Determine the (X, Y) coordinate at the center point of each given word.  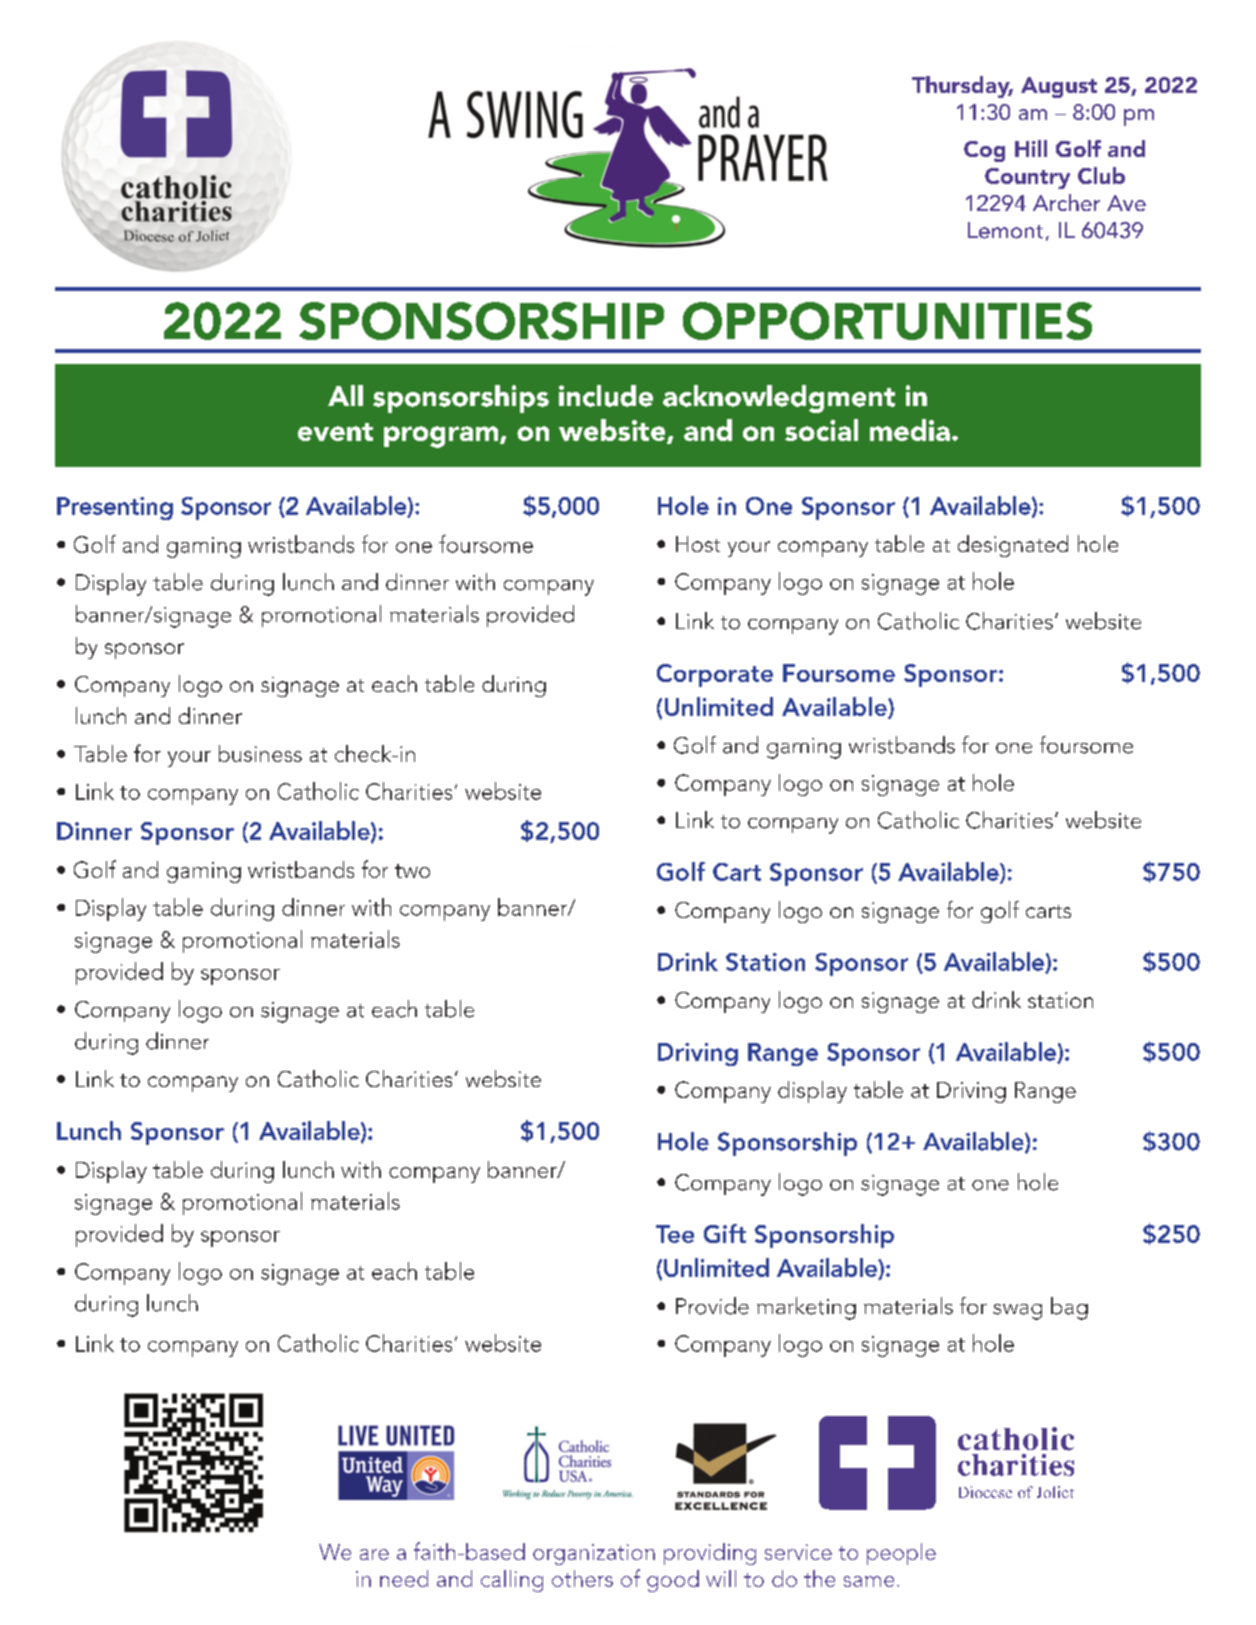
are (374, 1554)
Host (698, 544)
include (606, 396)
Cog (984, 151)
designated (1013, 546)
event (335, 432)
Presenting (115, 508)
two (412, 871)
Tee (675, 1234)
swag (1017, 1312)
